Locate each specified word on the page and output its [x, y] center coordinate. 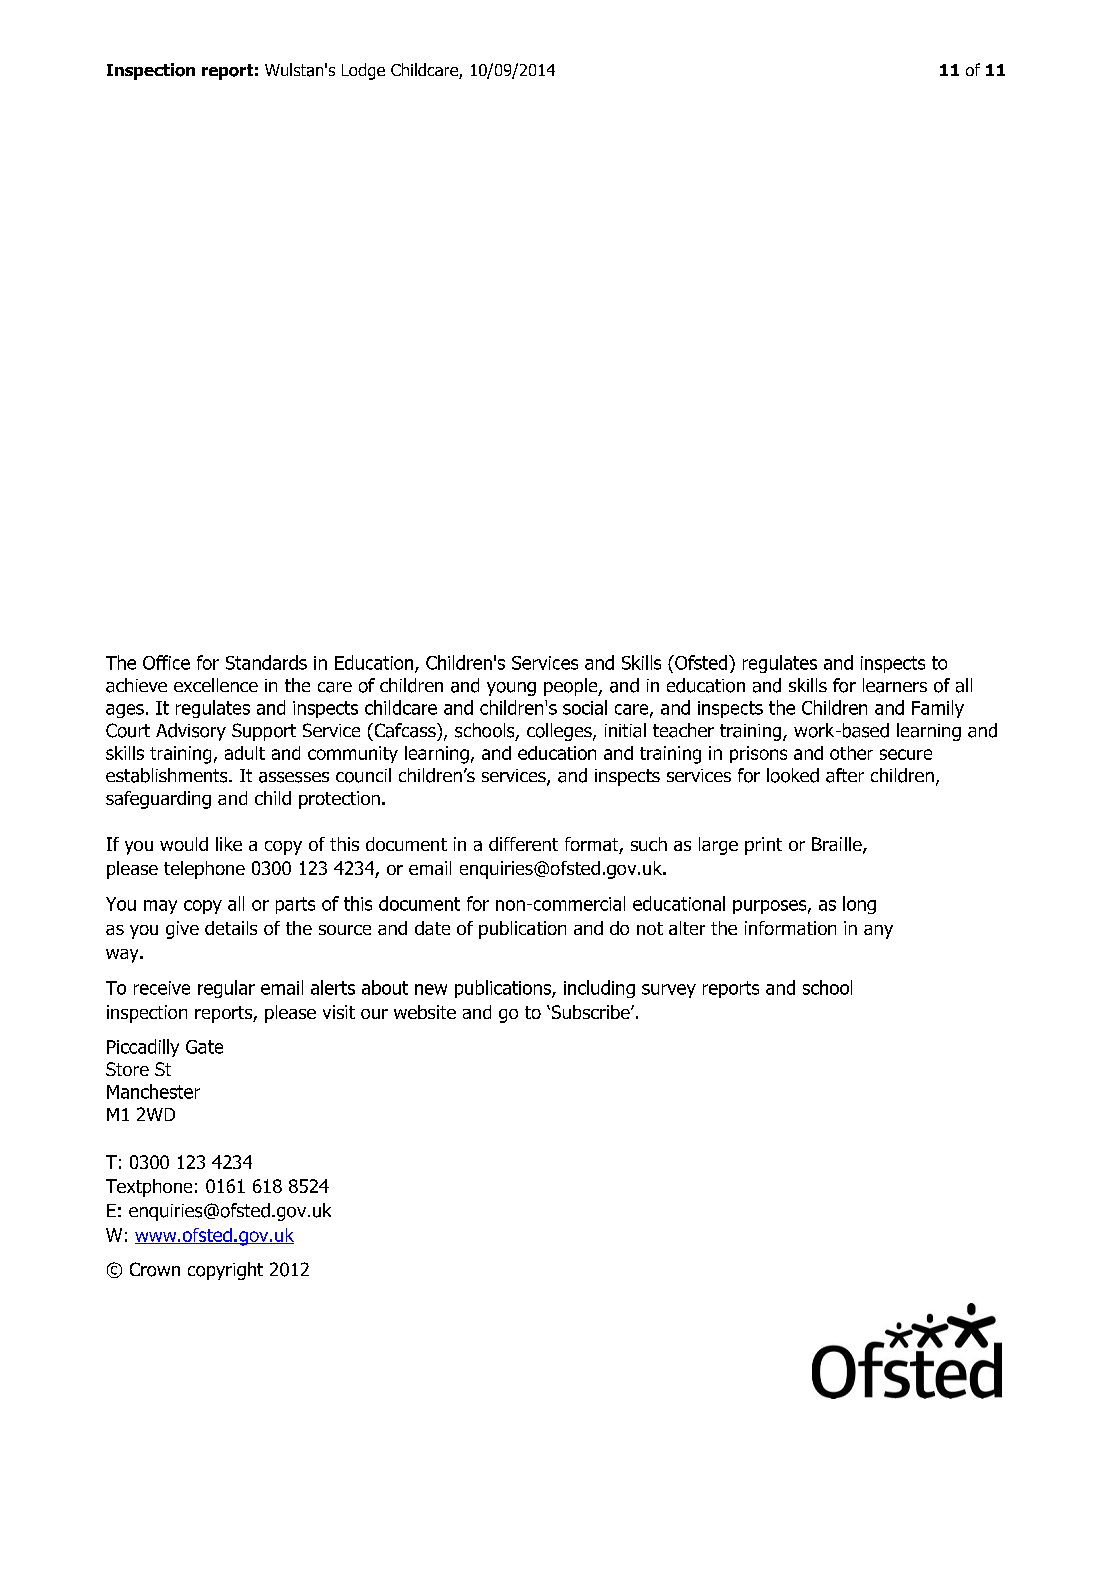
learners [895, 685]
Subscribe [590, 1012]
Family [938, 709]
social [585, 707]
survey [669, 991]
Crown [155, 1269]
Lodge [363, 71]
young [511, 689]
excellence [216, 685]
